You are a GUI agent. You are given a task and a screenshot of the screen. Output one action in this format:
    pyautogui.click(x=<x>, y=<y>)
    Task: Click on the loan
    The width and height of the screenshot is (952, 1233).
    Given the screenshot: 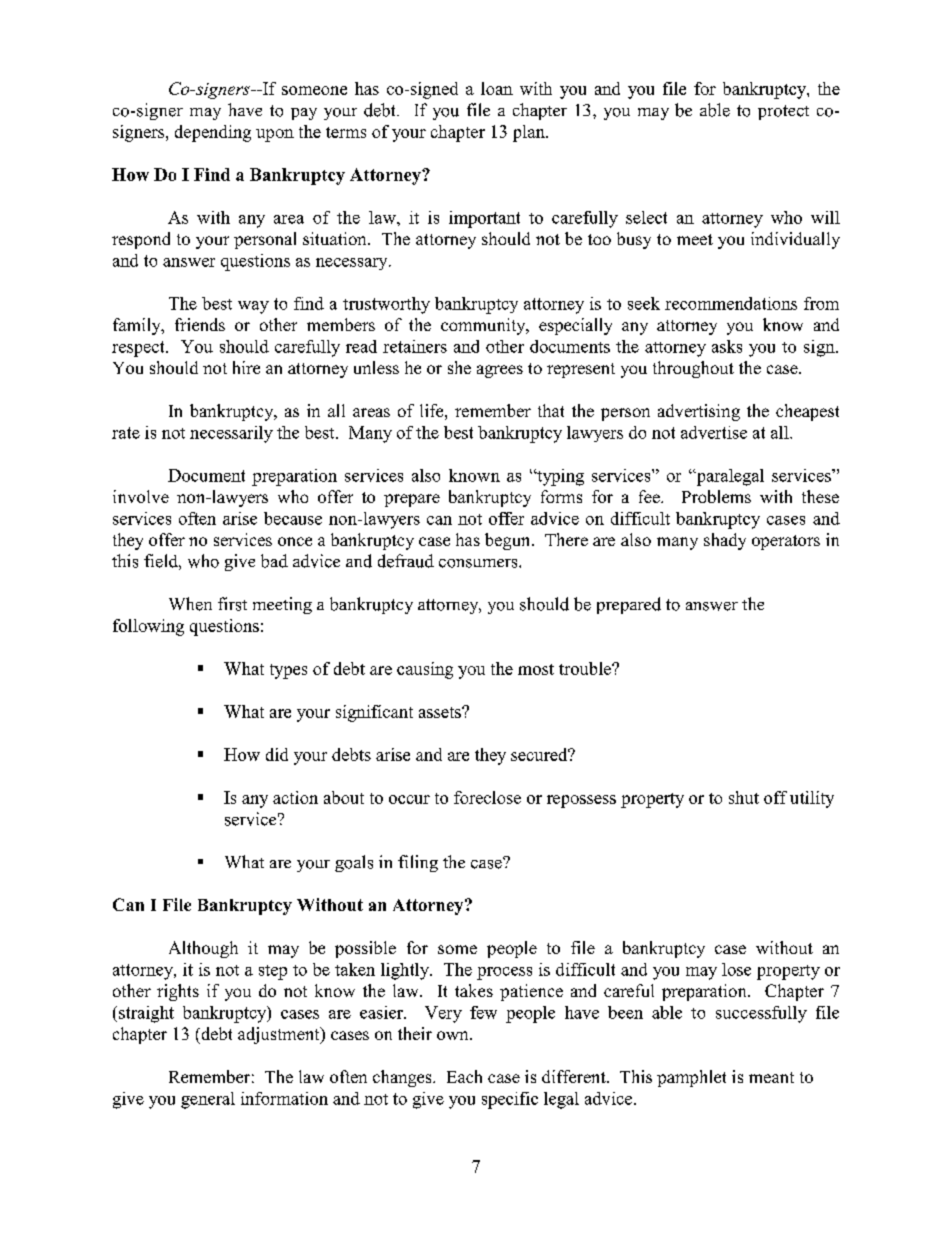 What is the action you would take?
    pyautogui.click(x=497, y=88)
